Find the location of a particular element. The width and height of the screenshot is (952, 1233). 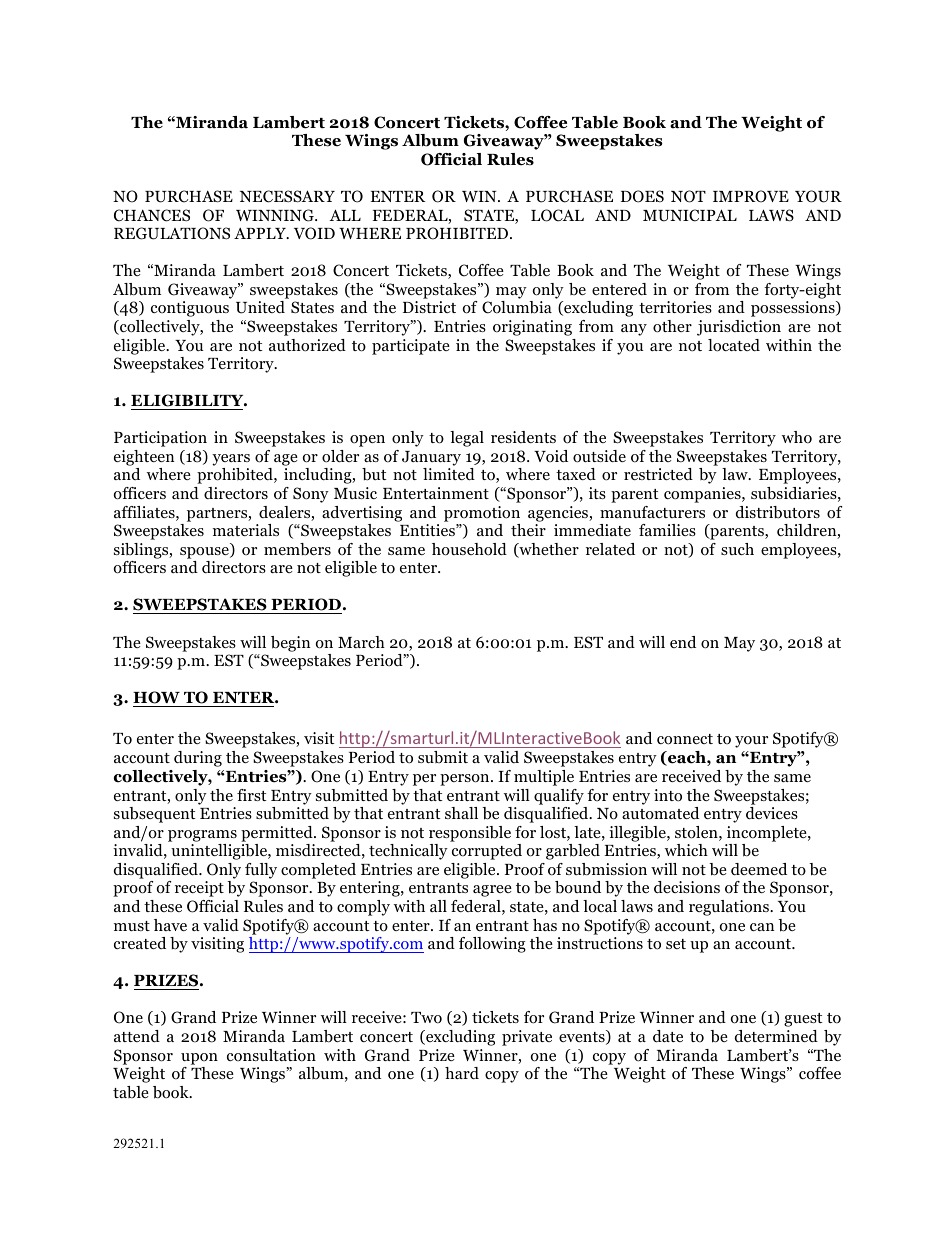

during is located at coordinates (198, 759).
